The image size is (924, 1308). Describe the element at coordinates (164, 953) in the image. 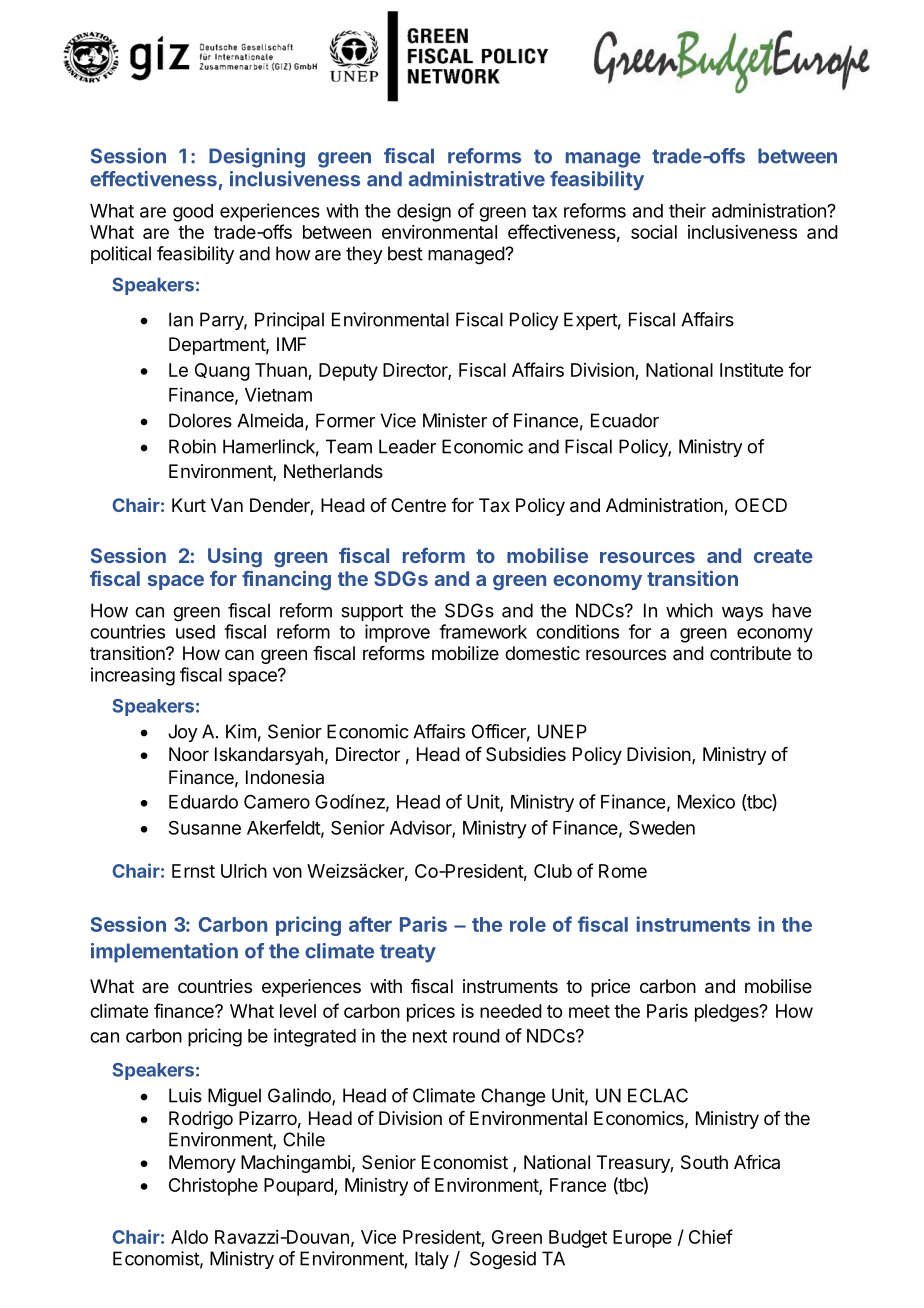

I see `implementation` at that location.
